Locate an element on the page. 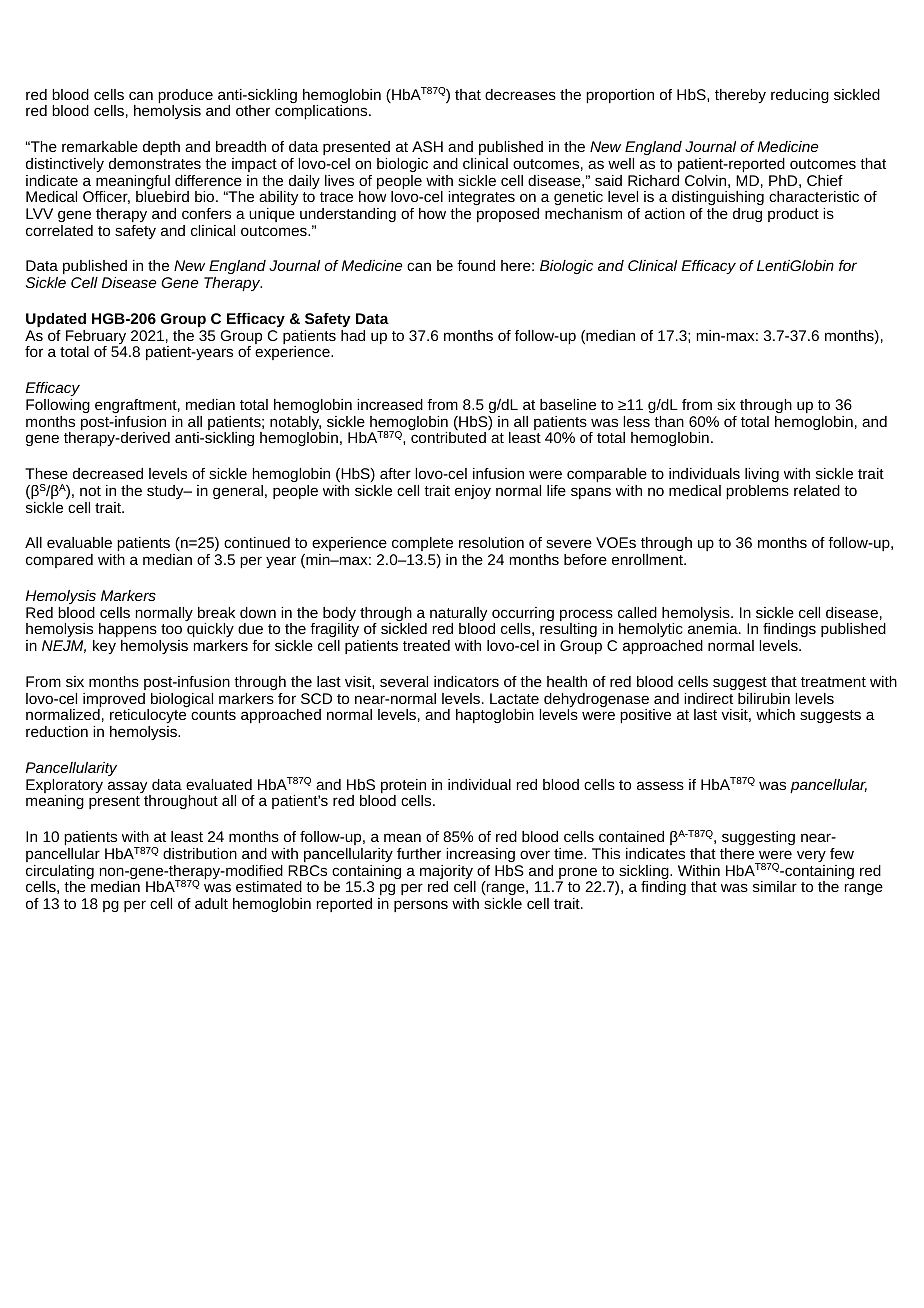  reducing is located at coordinates (800, 96).
